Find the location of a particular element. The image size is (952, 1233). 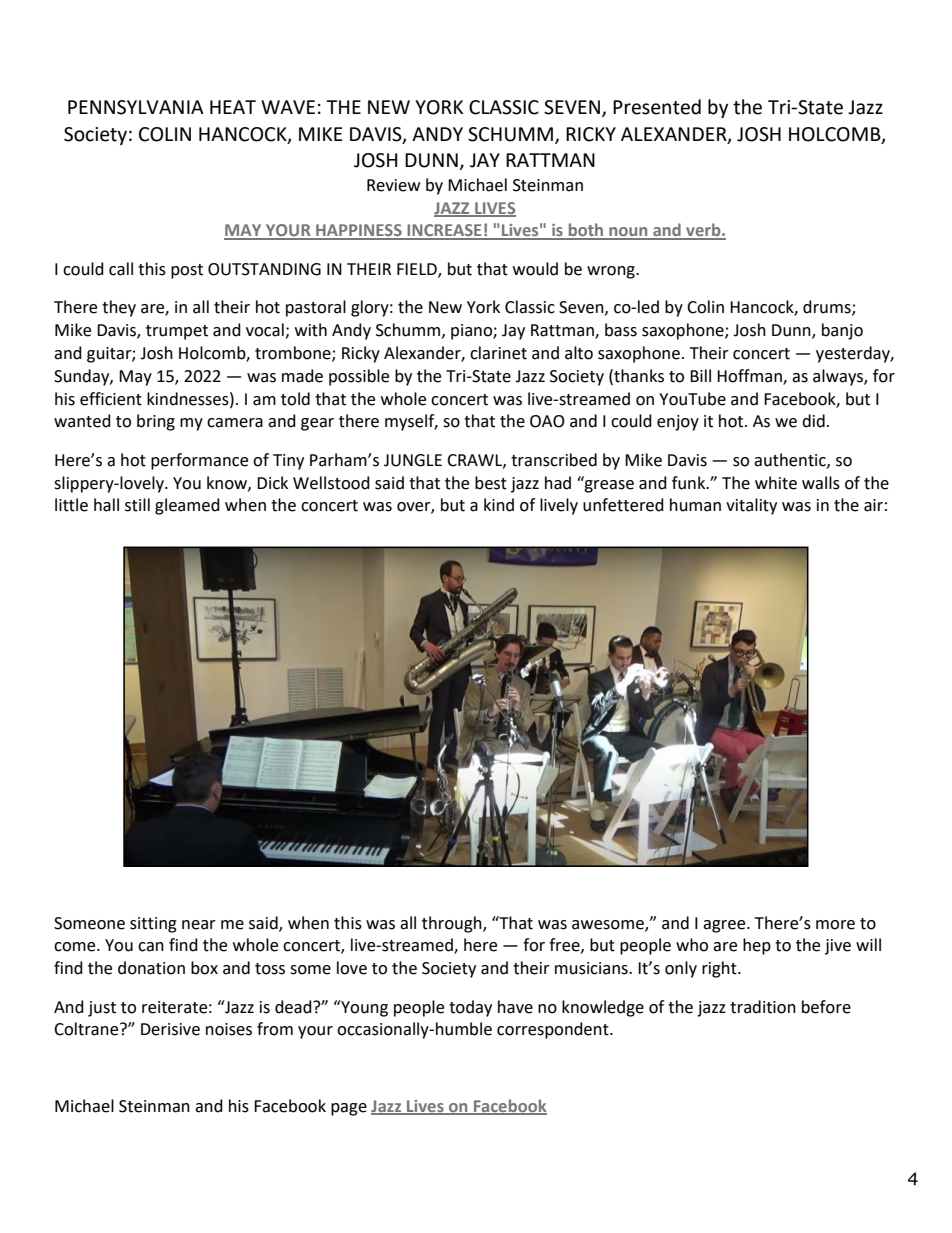

best is located at coordinates (491, 483).
